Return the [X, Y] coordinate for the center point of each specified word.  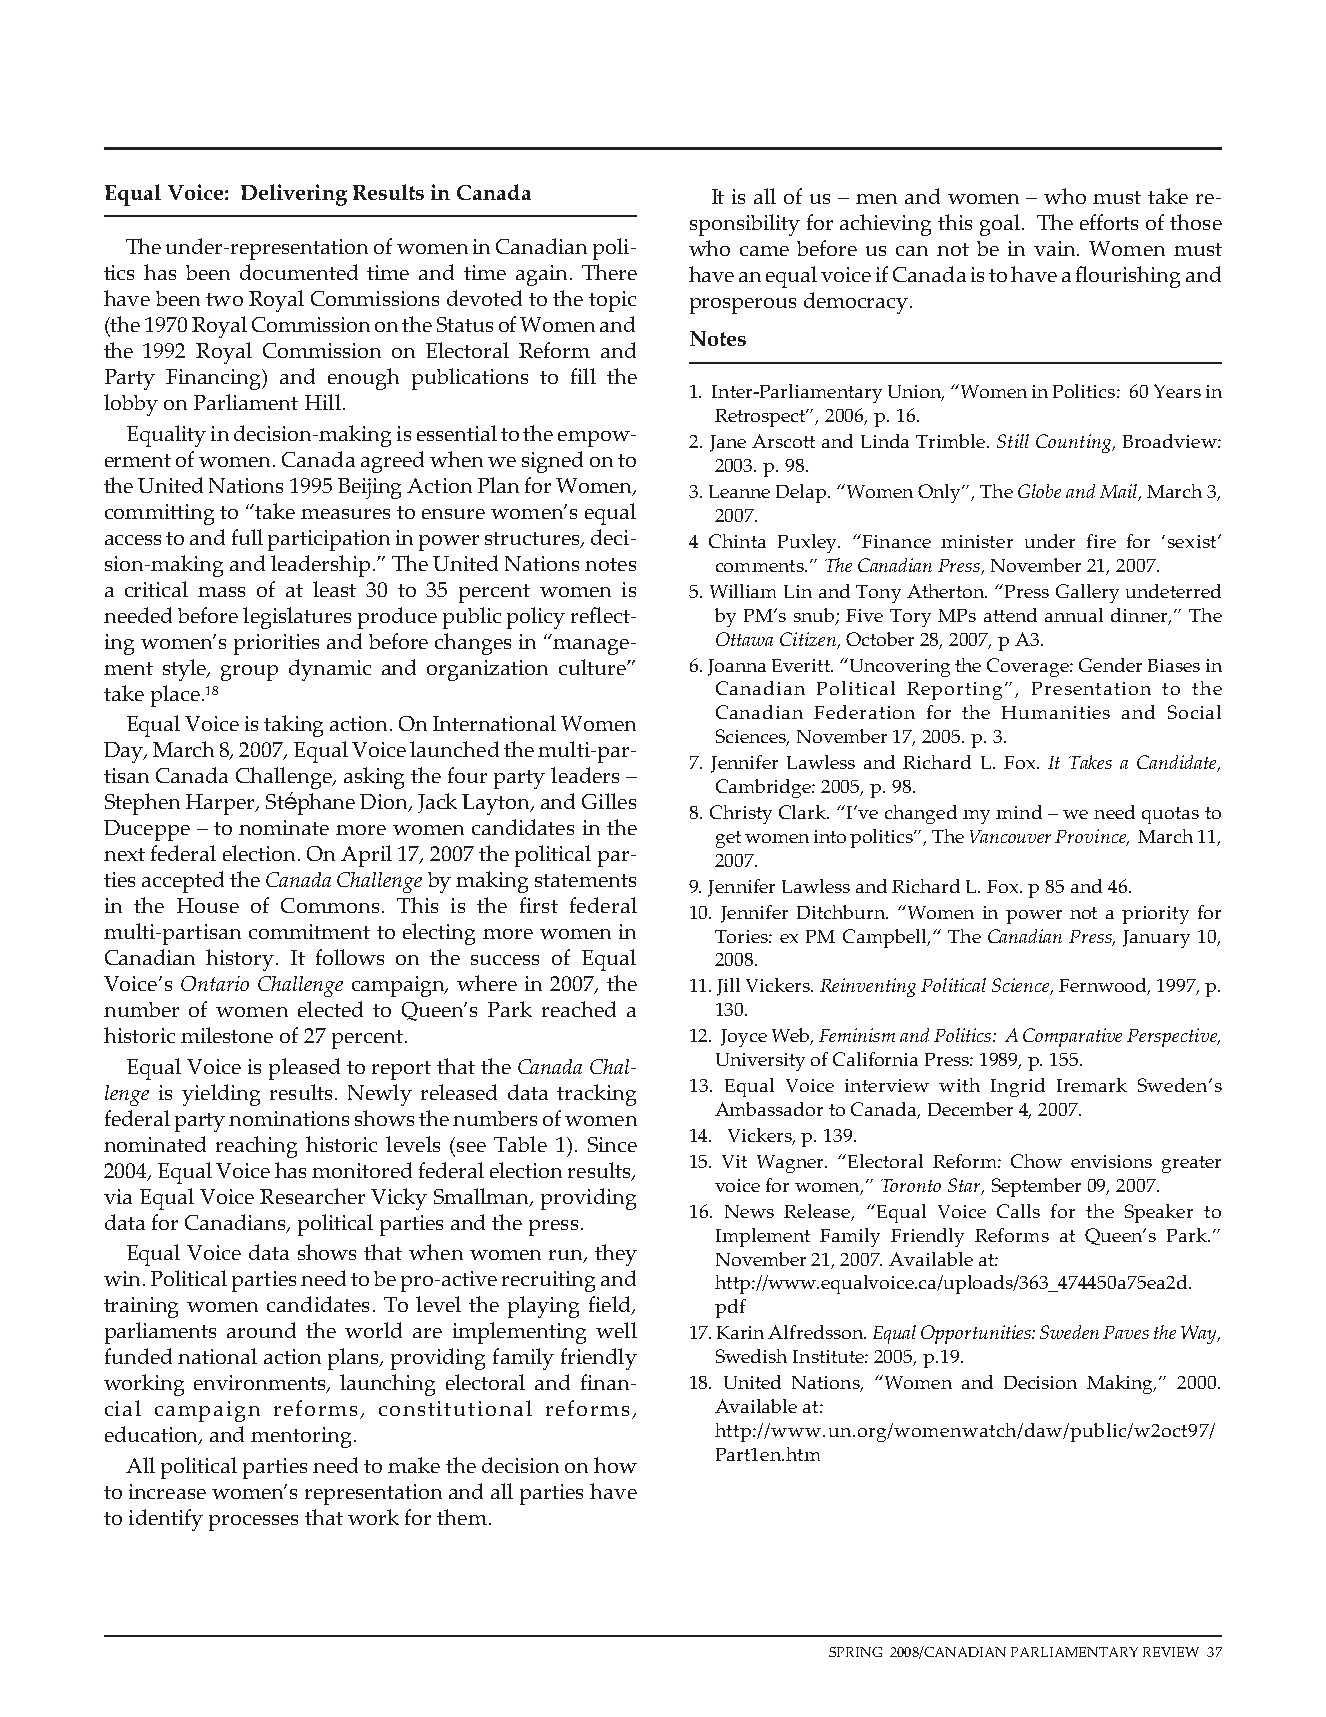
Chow [1036, 1161]
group [249, 673]
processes [253, 1523]
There [609, 272]
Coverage [1029, 667]
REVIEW [1171, 1652]
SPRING [855, 1652]
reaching [256, 1147]
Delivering [294, 195]
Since [612, 1144]
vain [1056, 248]
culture [593, 667]
